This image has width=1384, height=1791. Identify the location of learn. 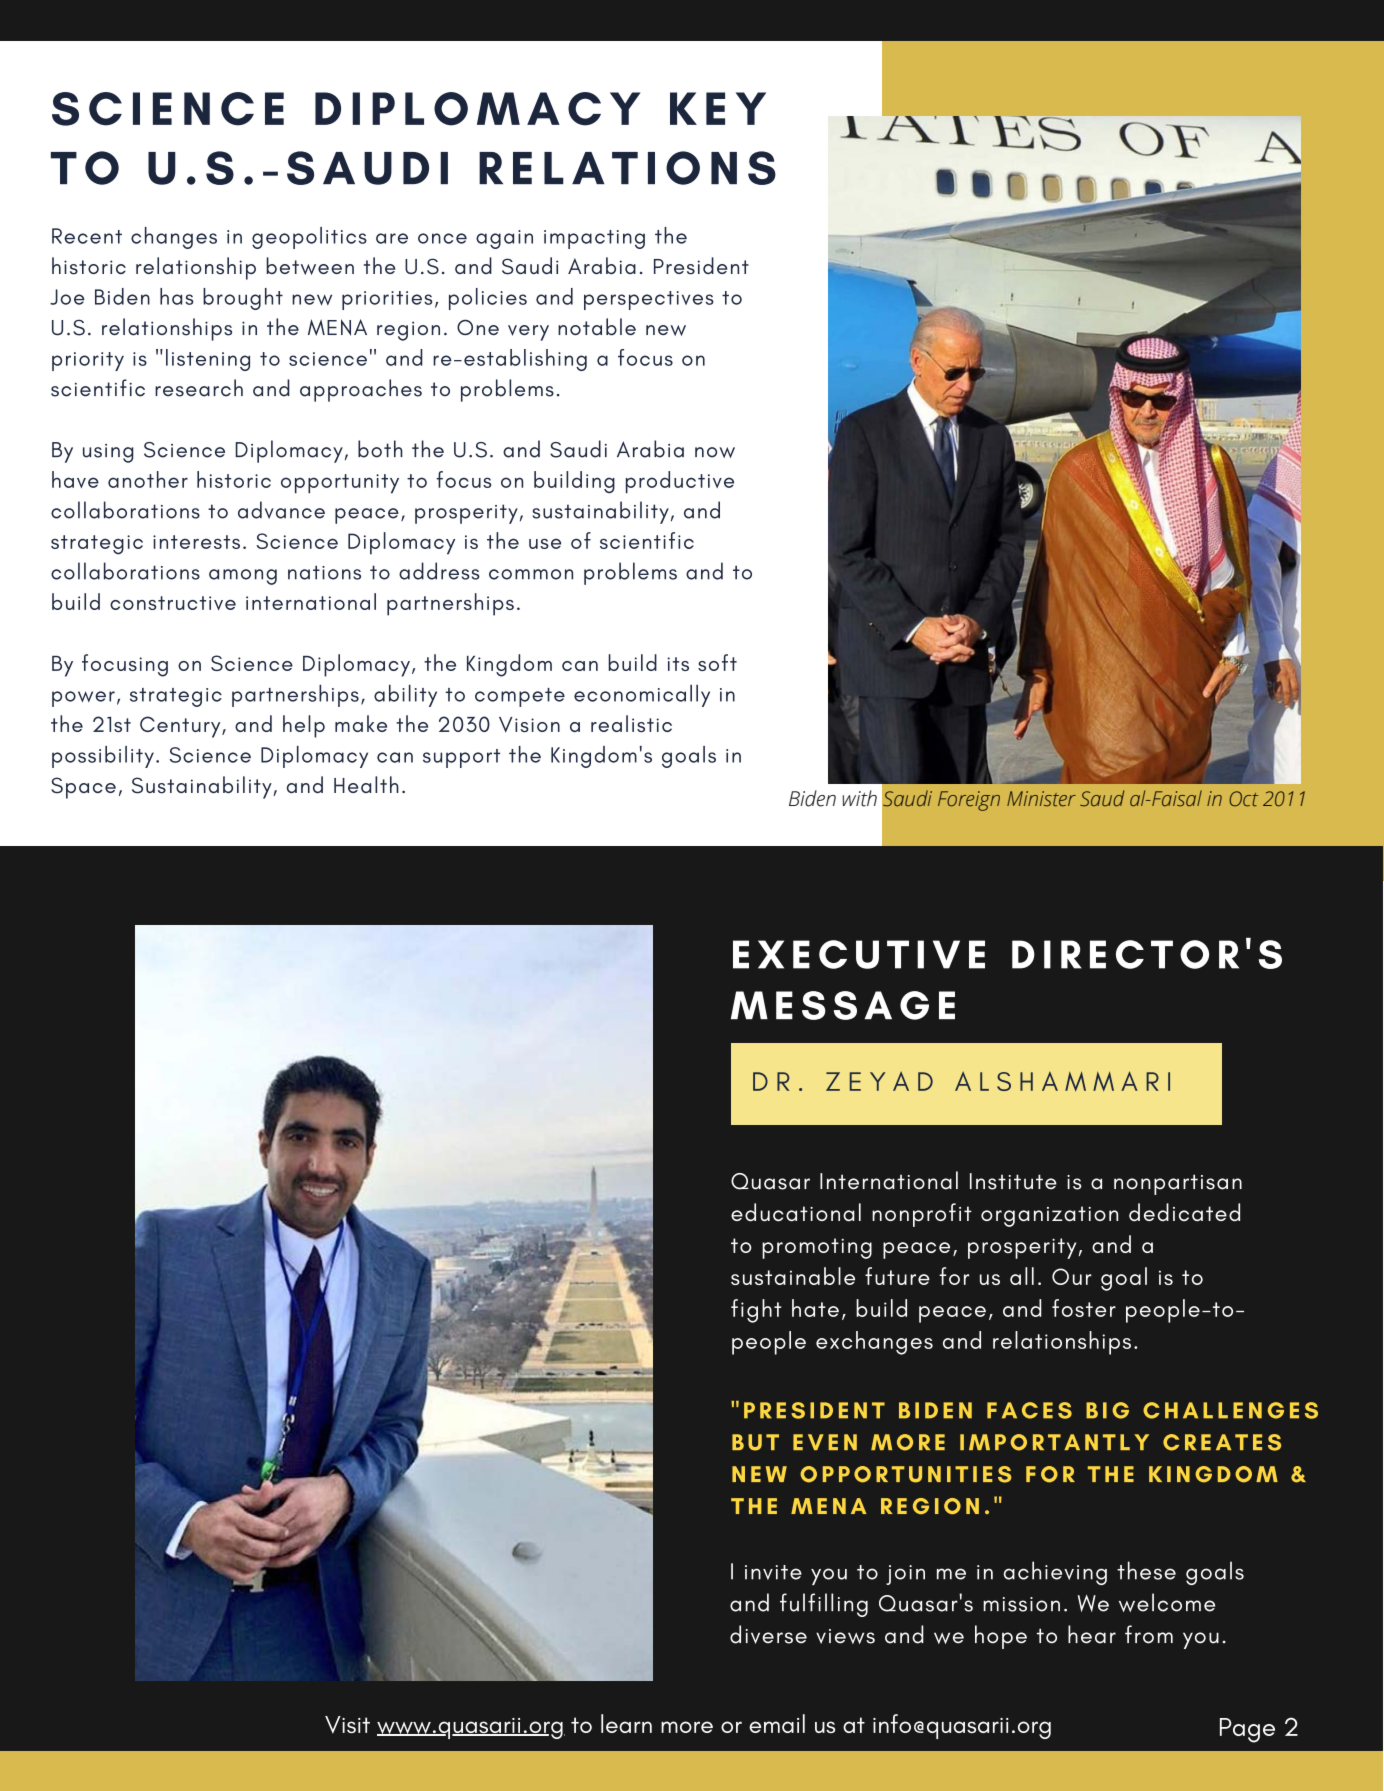
(626, 1723).
